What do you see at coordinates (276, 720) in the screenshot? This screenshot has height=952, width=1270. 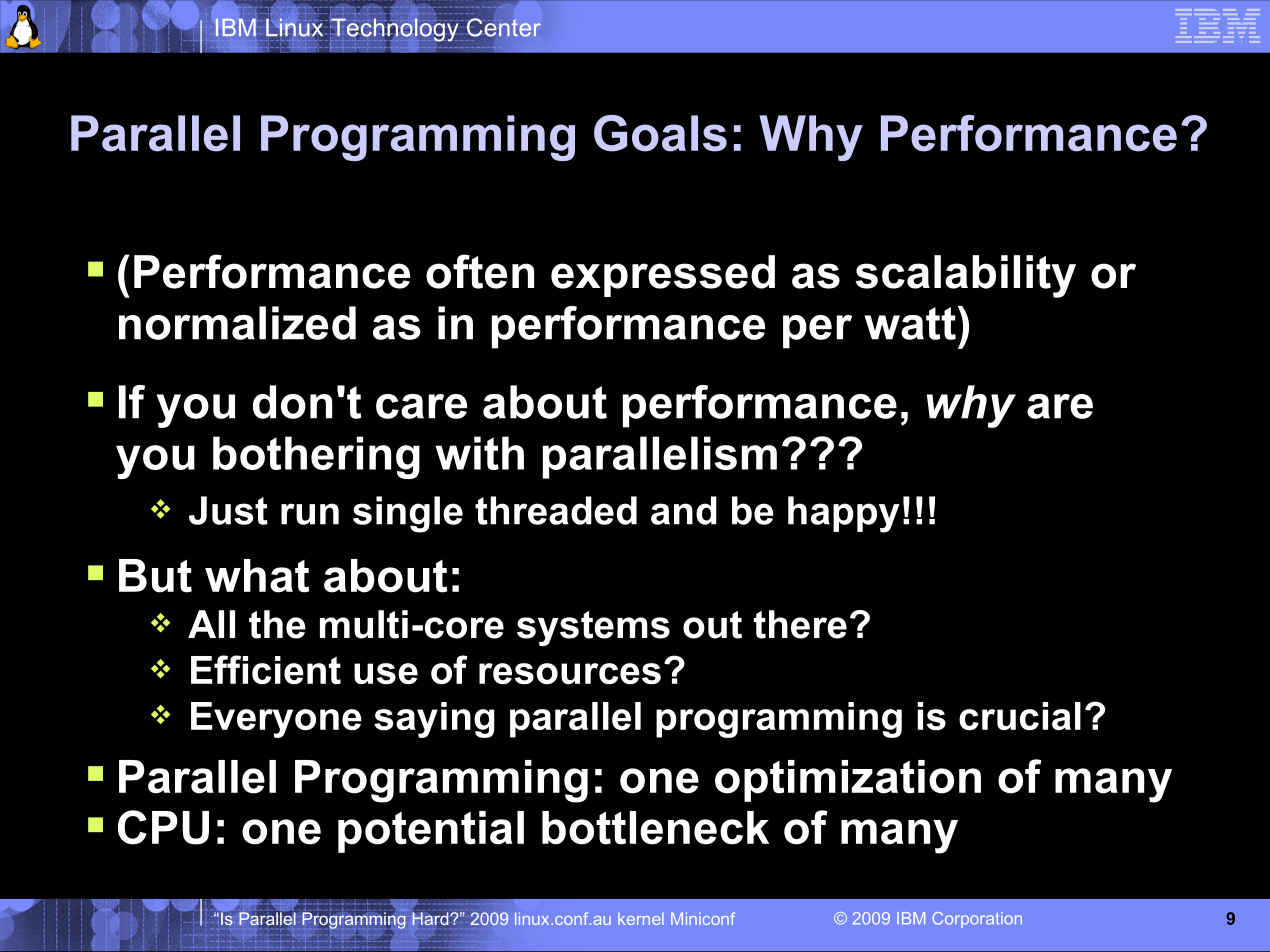 I see `Everyone` at bounding box center [276, 720].
